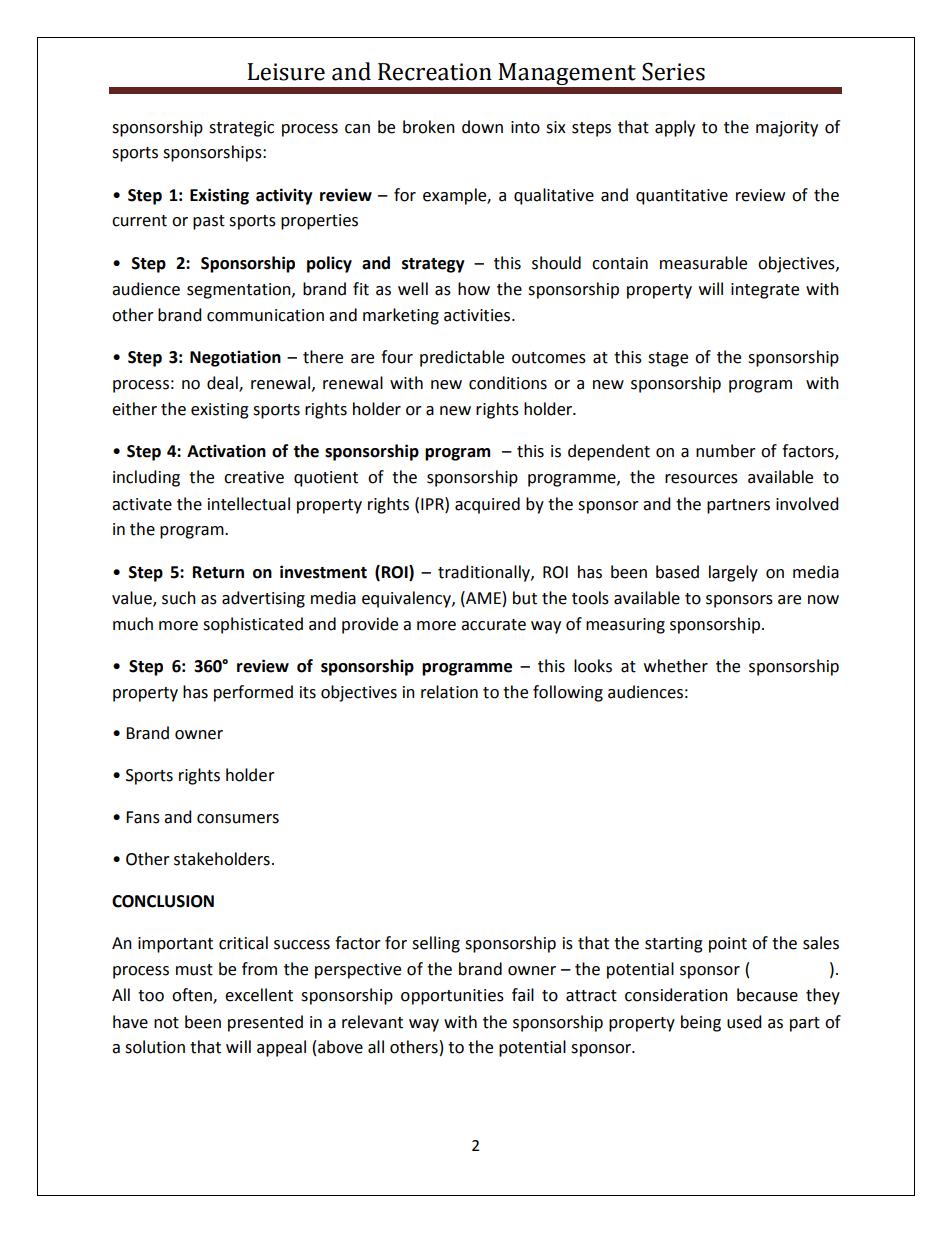 The height and width of the screenshot is (1233, 952). What do you see at coordinates (733, 573) in the screenshot?
I see `largely` at bounding box center [733, 573].
